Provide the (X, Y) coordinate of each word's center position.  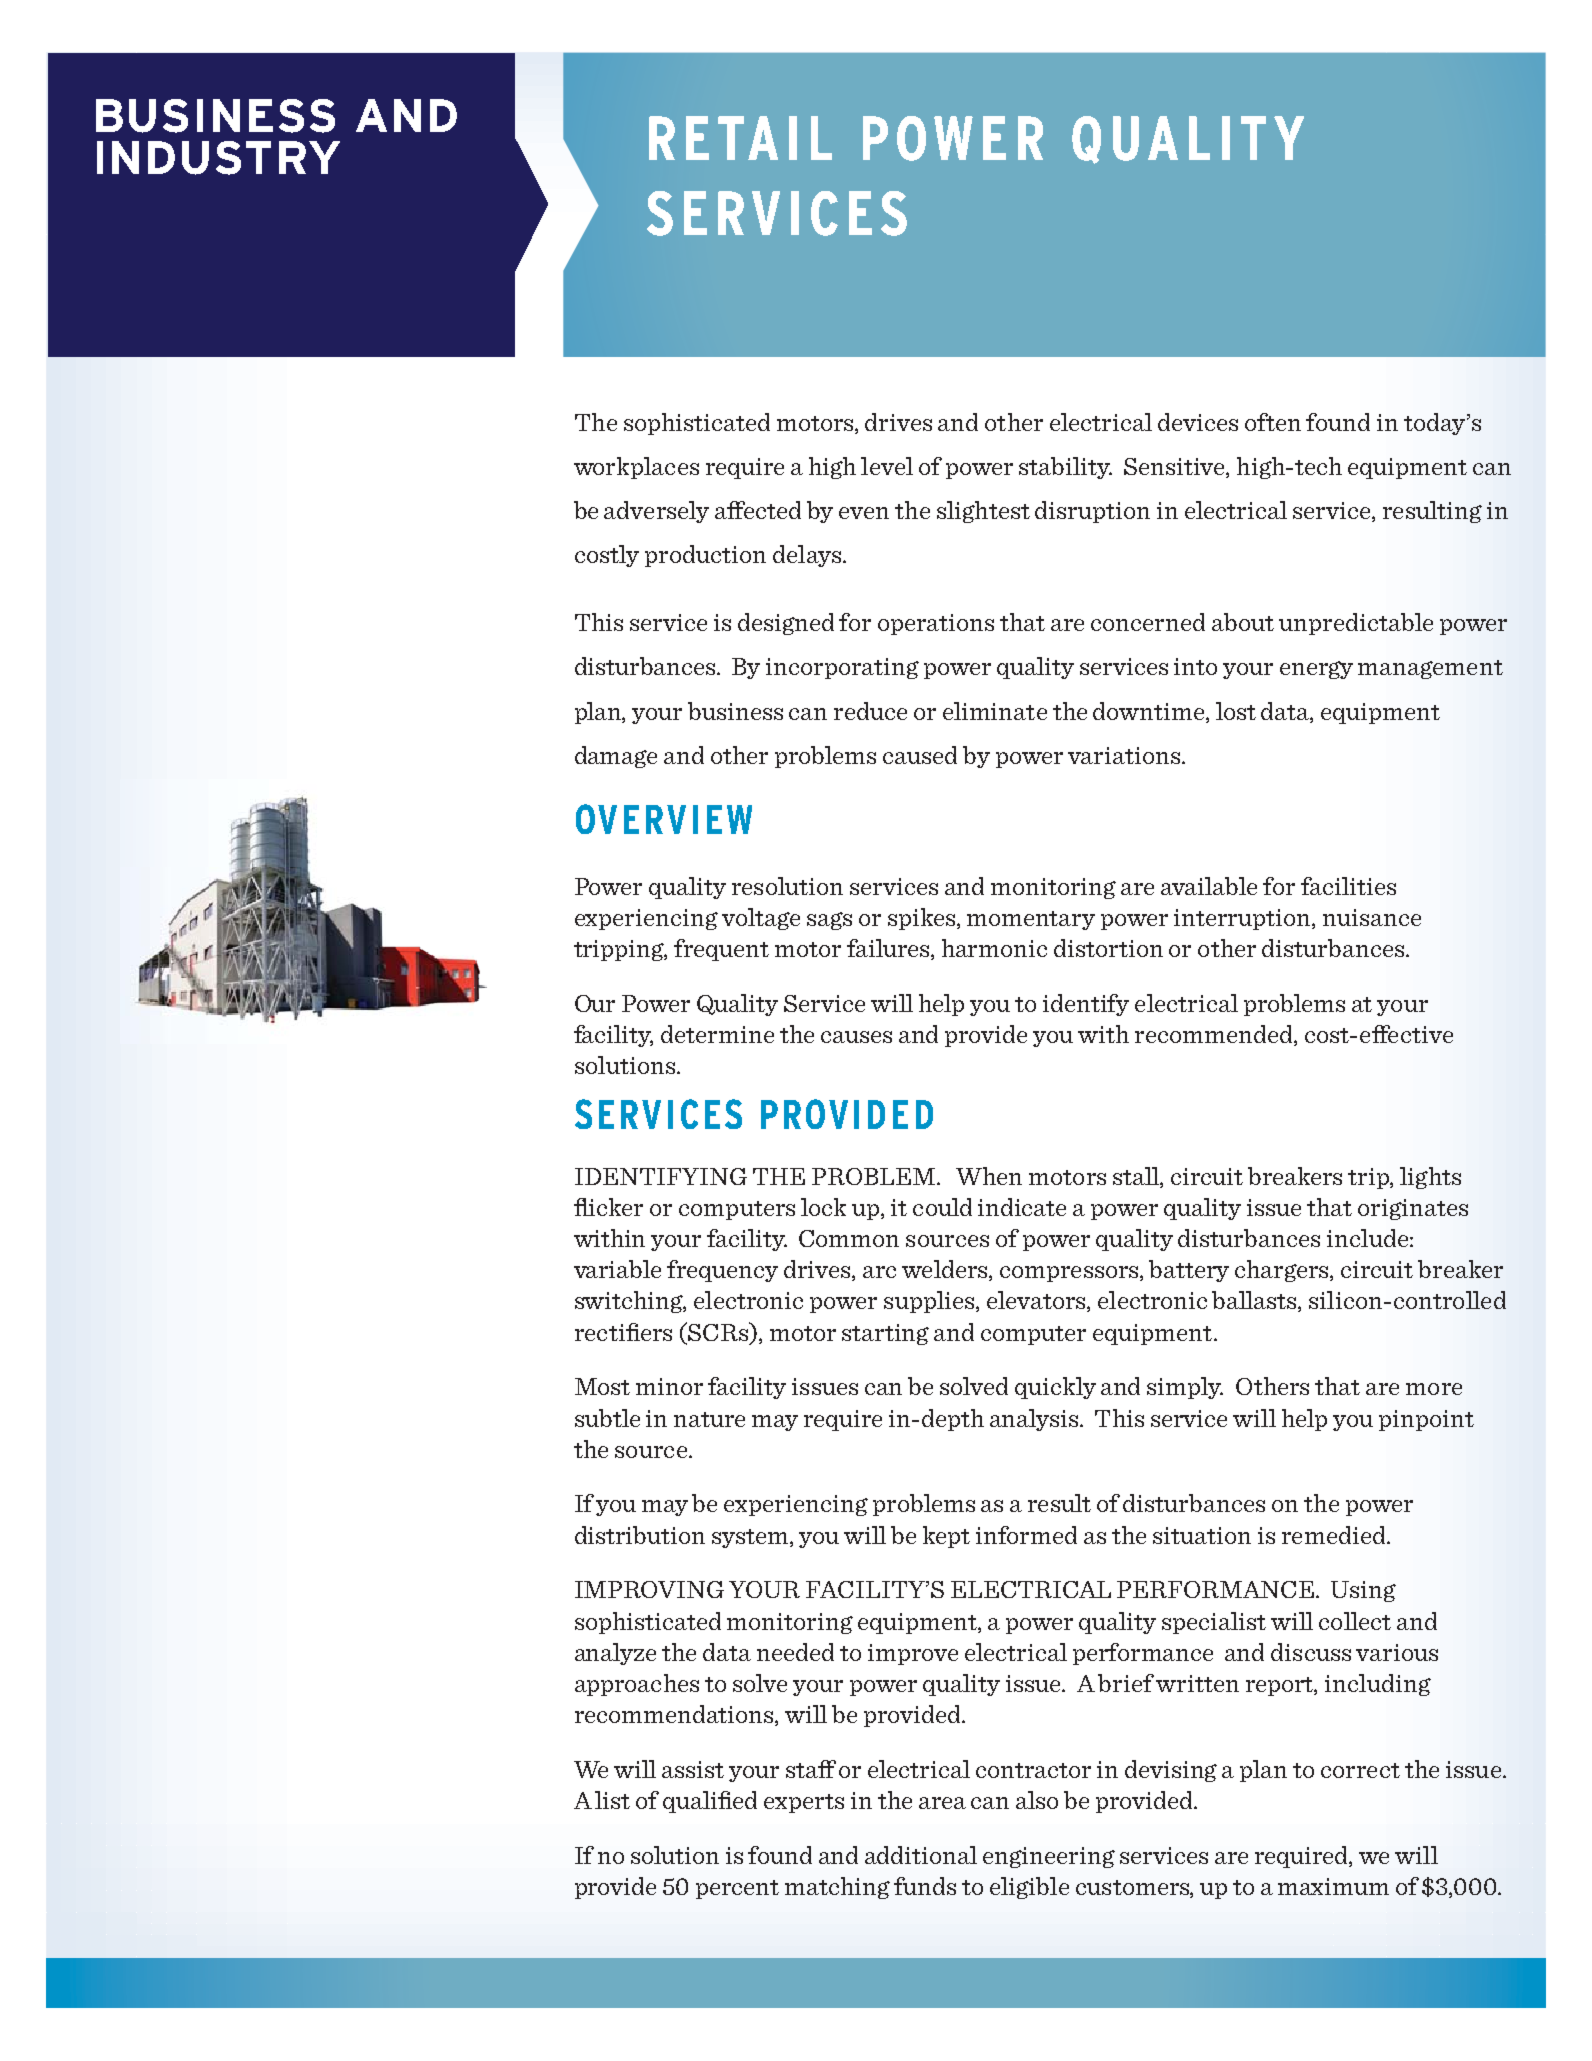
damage (616, 757)
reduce (870, 711)
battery (1189, 1271)
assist (693, 1769)
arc (879, 1272)
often (1273, 422)
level (887, 466)
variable (617, 1269)
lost (1236, 711)
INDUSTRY (218, 158)
